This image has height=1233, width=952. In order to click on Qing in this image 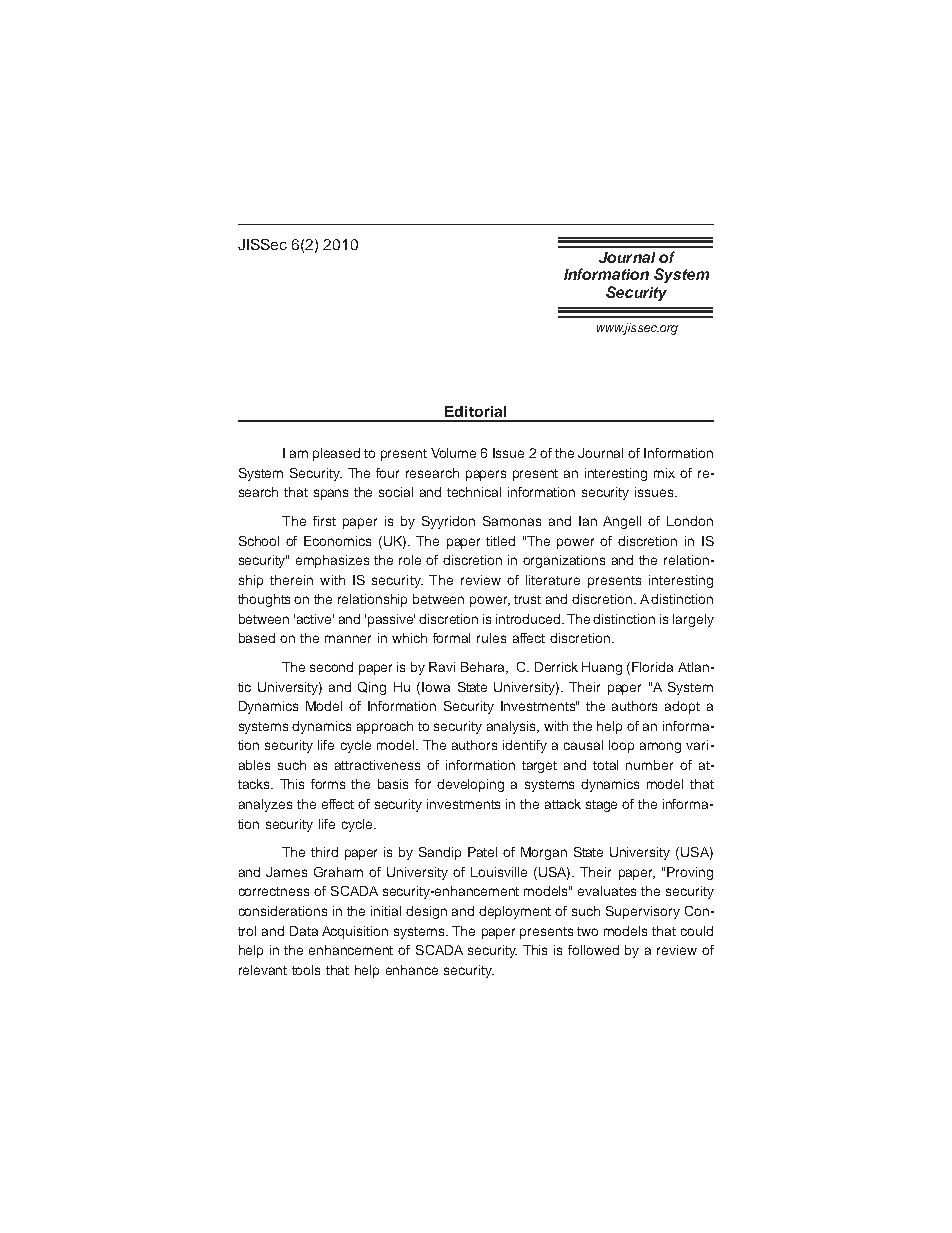, I will do `click(372, 688)`.
